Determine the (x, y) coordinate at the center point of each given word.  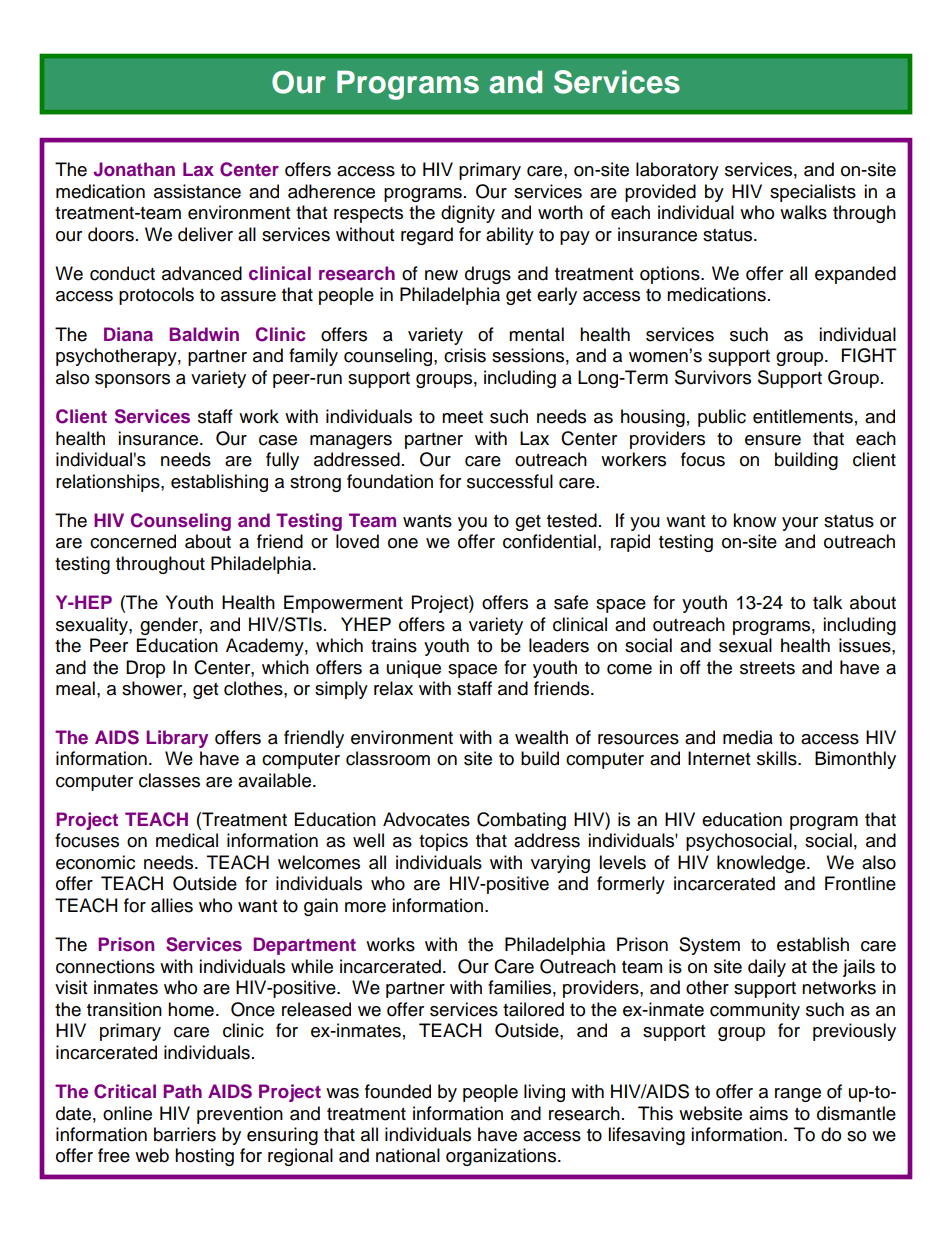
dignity (468, 214)
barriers (185, 1134)
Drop (145, 669)
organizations (501, 1157)
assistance (197, 191)
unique (414, 669)
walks (803, 212)
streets (767, 668)
